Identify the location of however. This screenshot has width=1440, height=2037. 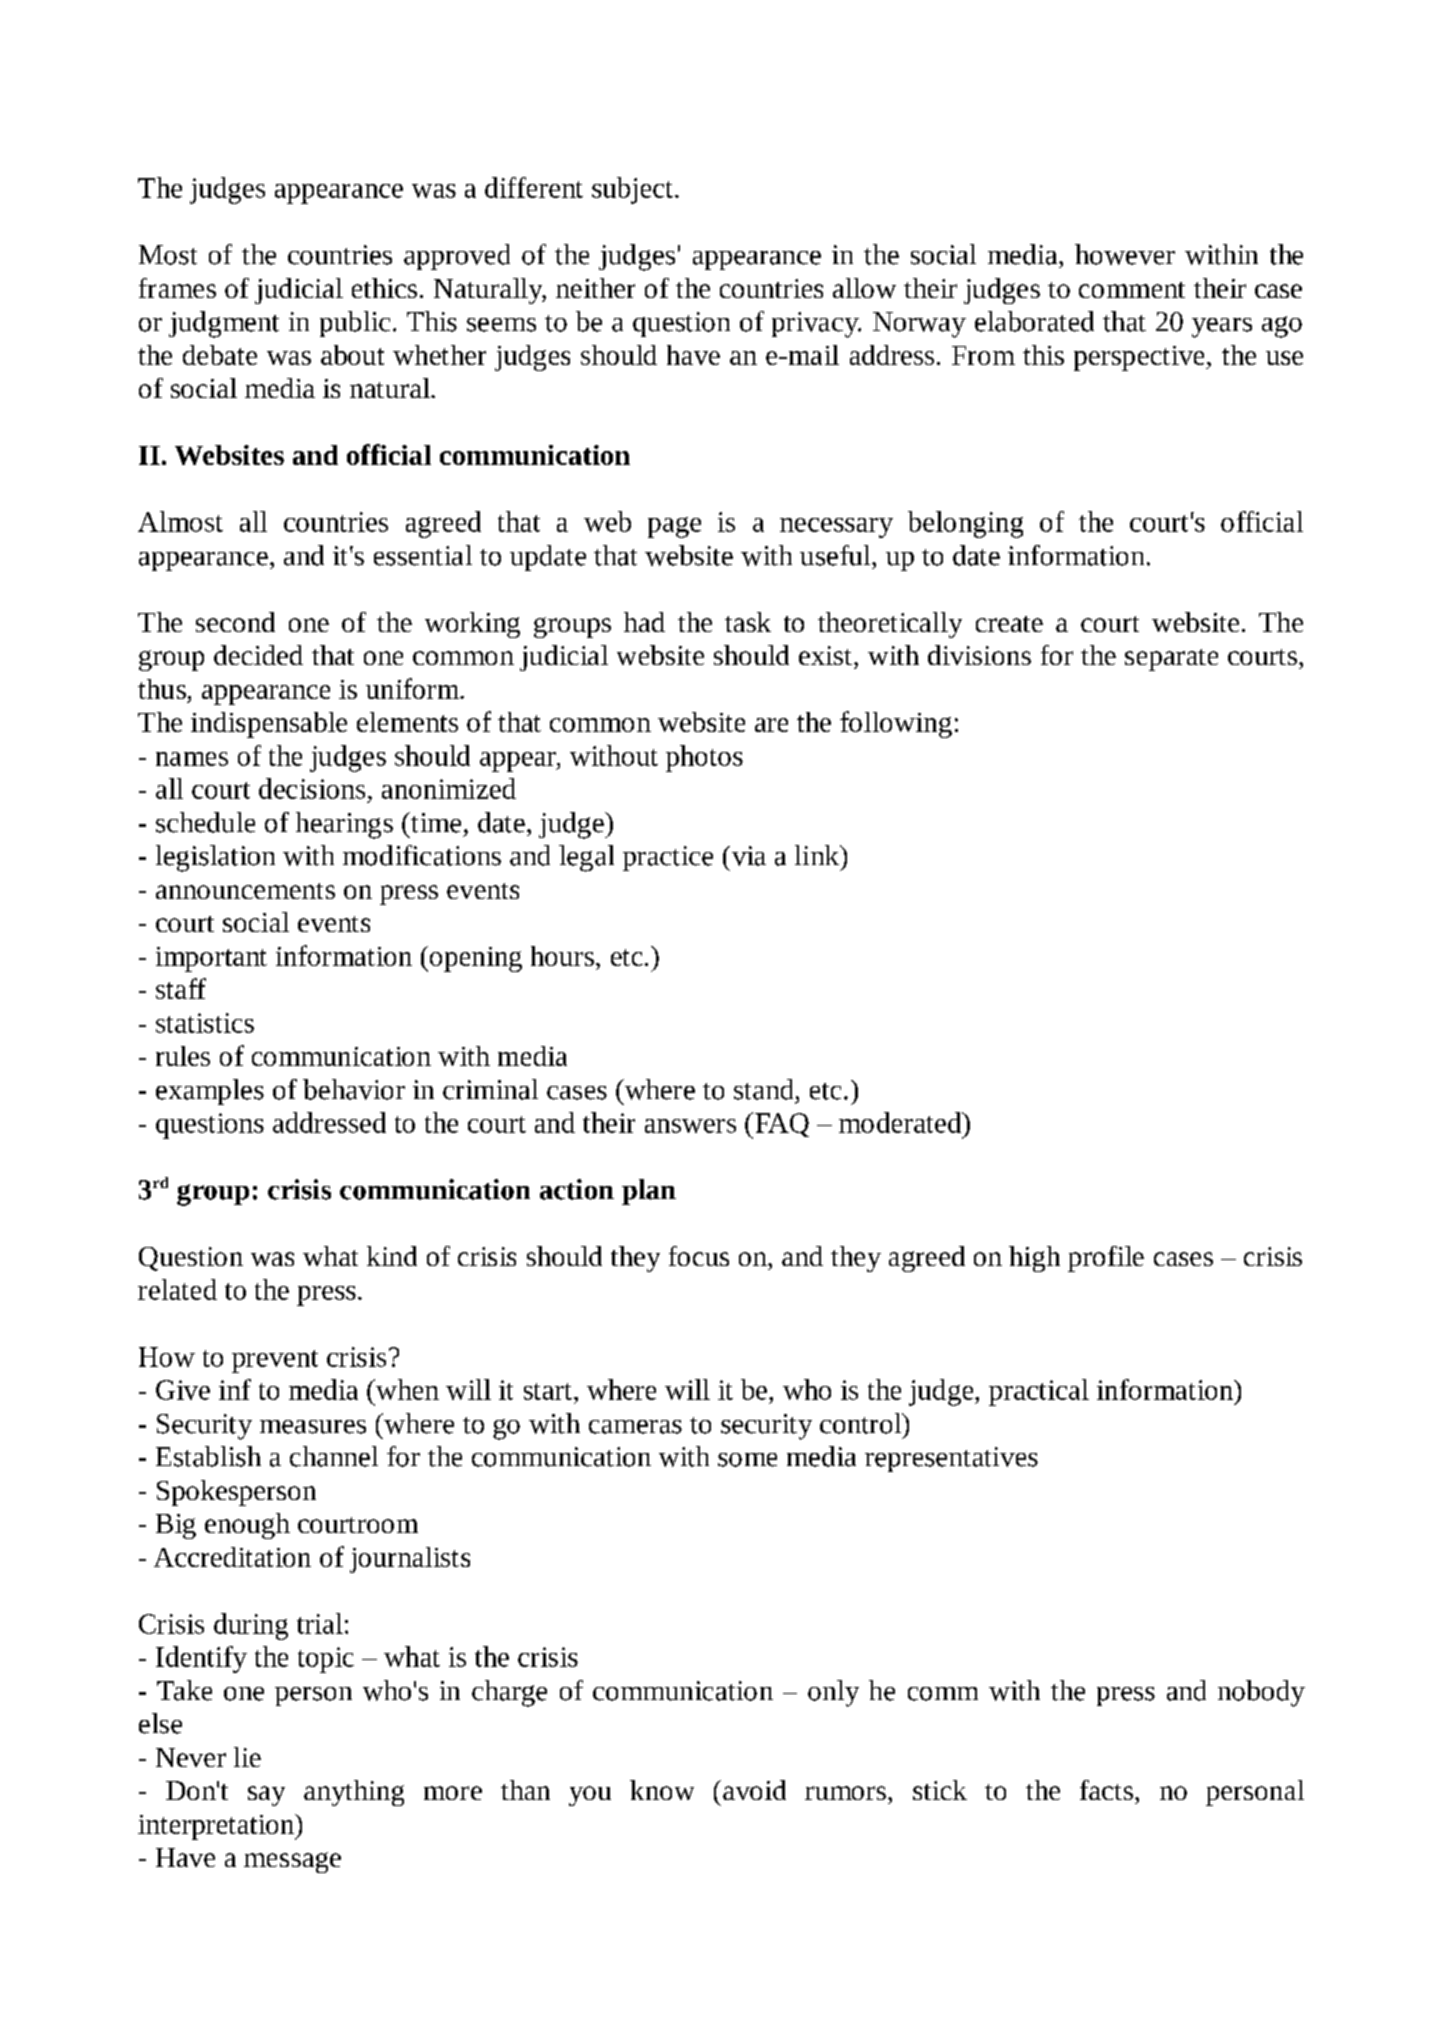
(1125, 254).
